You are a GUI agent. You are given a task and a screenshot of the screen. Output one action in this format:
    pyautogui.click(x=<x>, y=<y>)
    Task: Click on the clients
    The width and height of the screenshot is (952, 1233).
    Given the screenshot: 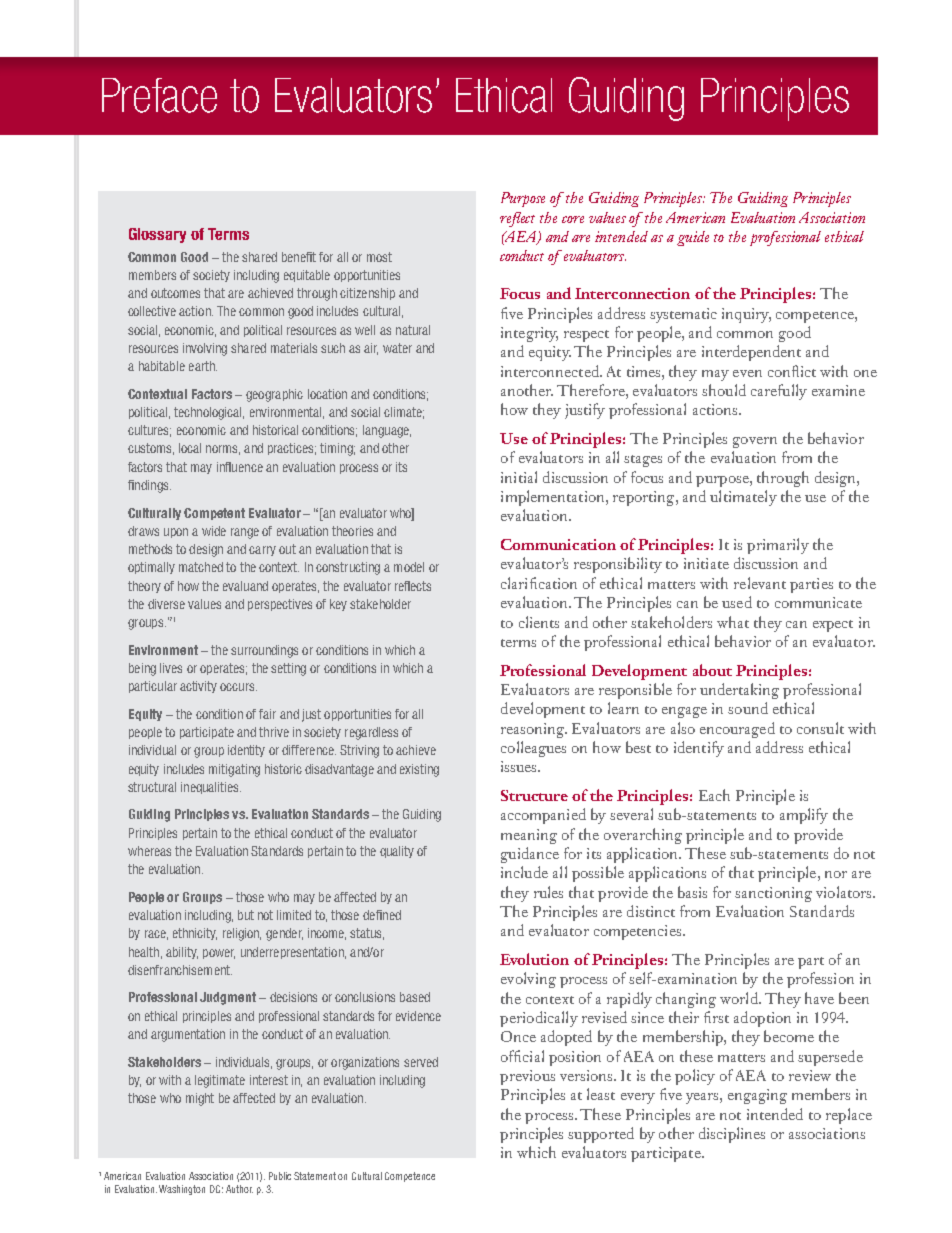 What is the action you would take?
    pyautogui.click(x=539, y=622)
